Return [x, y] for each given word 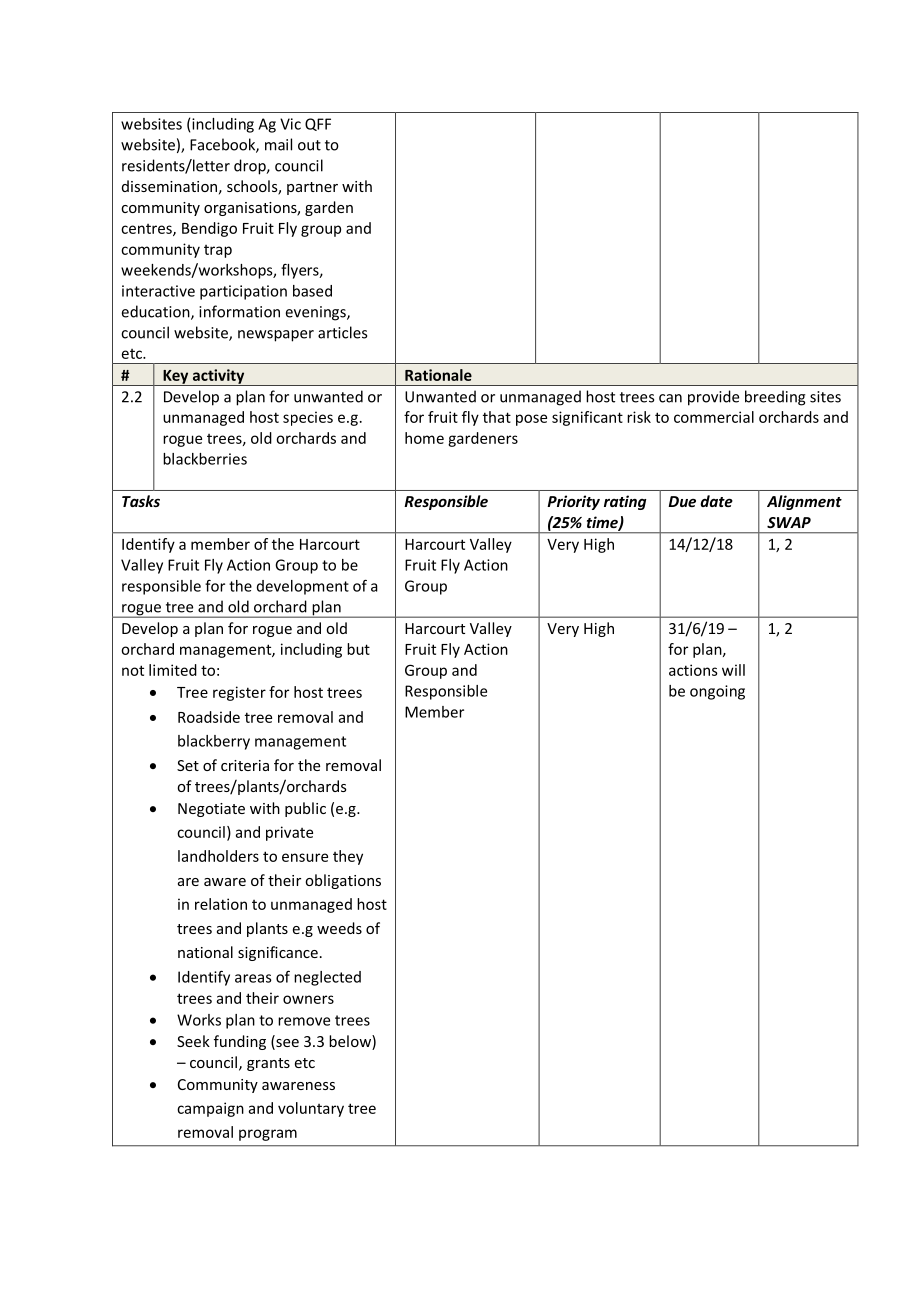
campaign [210, 1109]
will [733, 670]
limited [173, 670]
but [358, 649]
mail [278, 144]
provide [713, 398]
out [309, 145]
